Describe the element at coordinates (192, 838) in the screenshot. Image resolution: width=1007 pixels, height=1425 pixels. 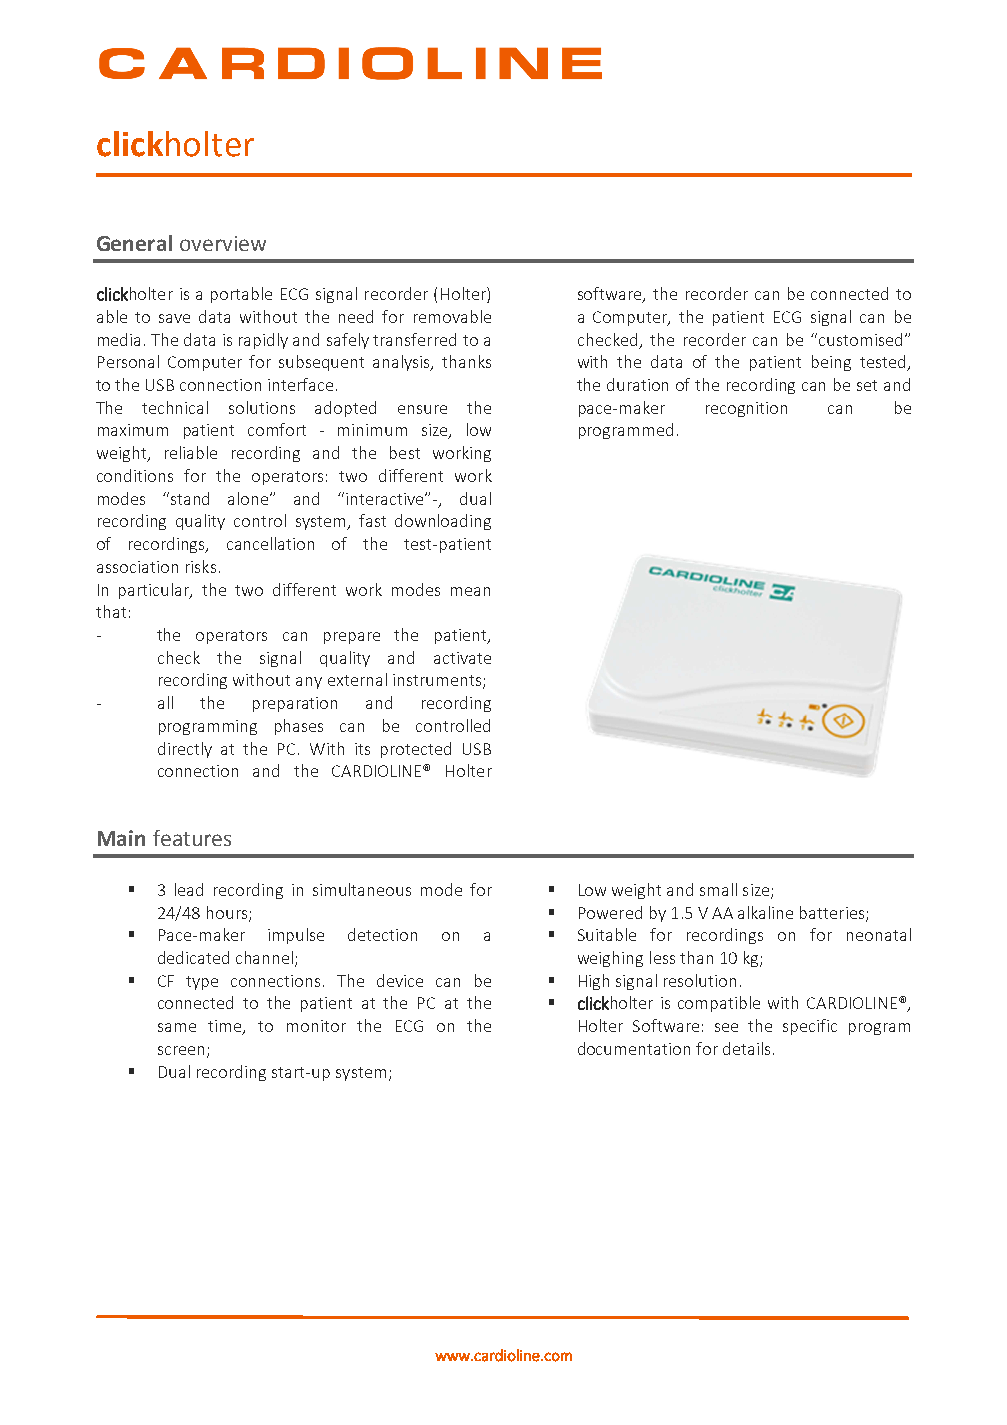
I see `features` at that location.
